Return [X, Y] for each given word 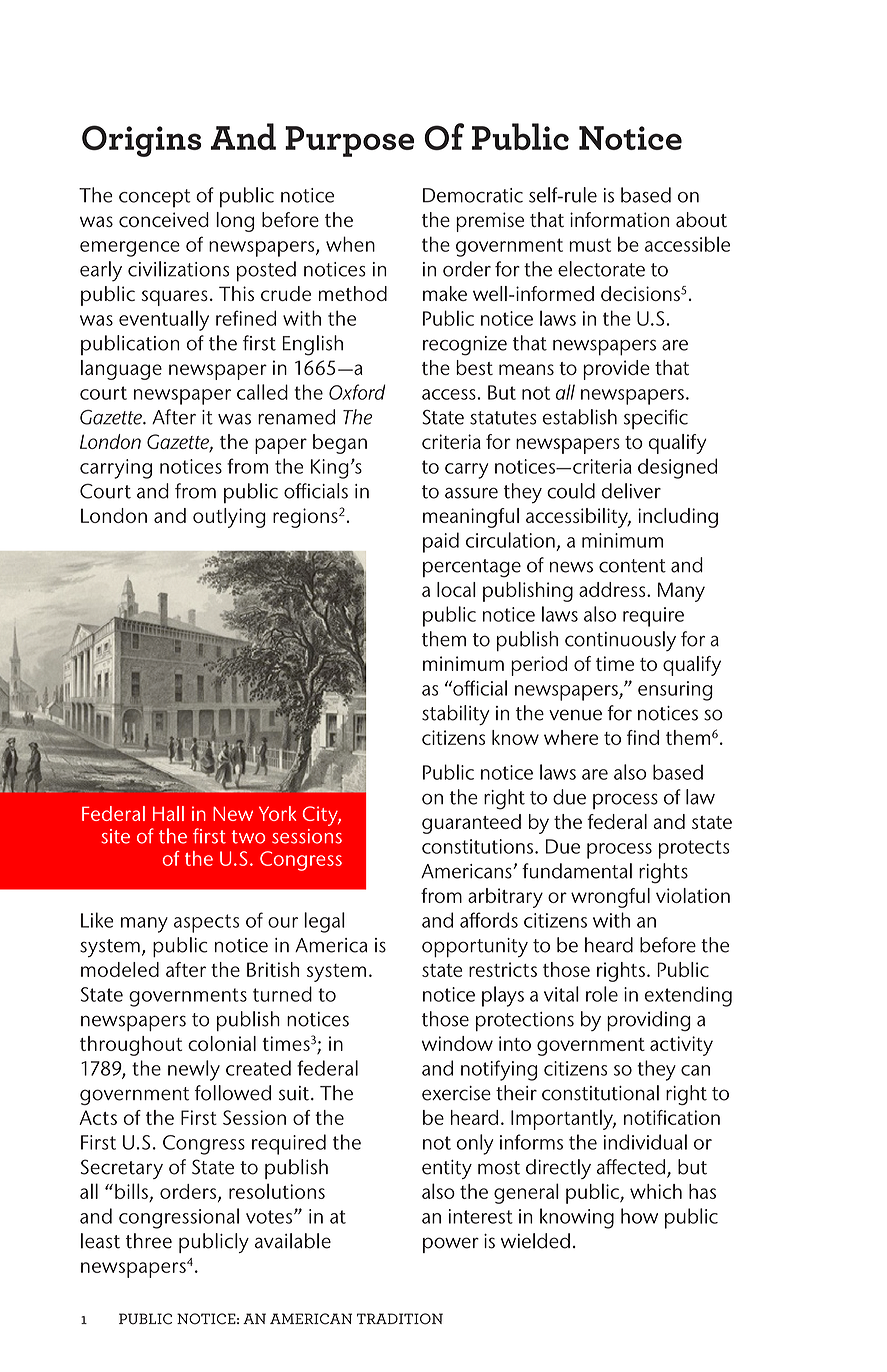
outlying [229, 518]
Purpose [349, 141]
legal [324, 922]
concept [155, 198]
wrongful [610, 898]
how [639, 1216]
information [619, 219]
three [149, 1241]
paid [441, 542]
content [632, 566]
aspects [206, 923]
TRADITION [400, 1319]
